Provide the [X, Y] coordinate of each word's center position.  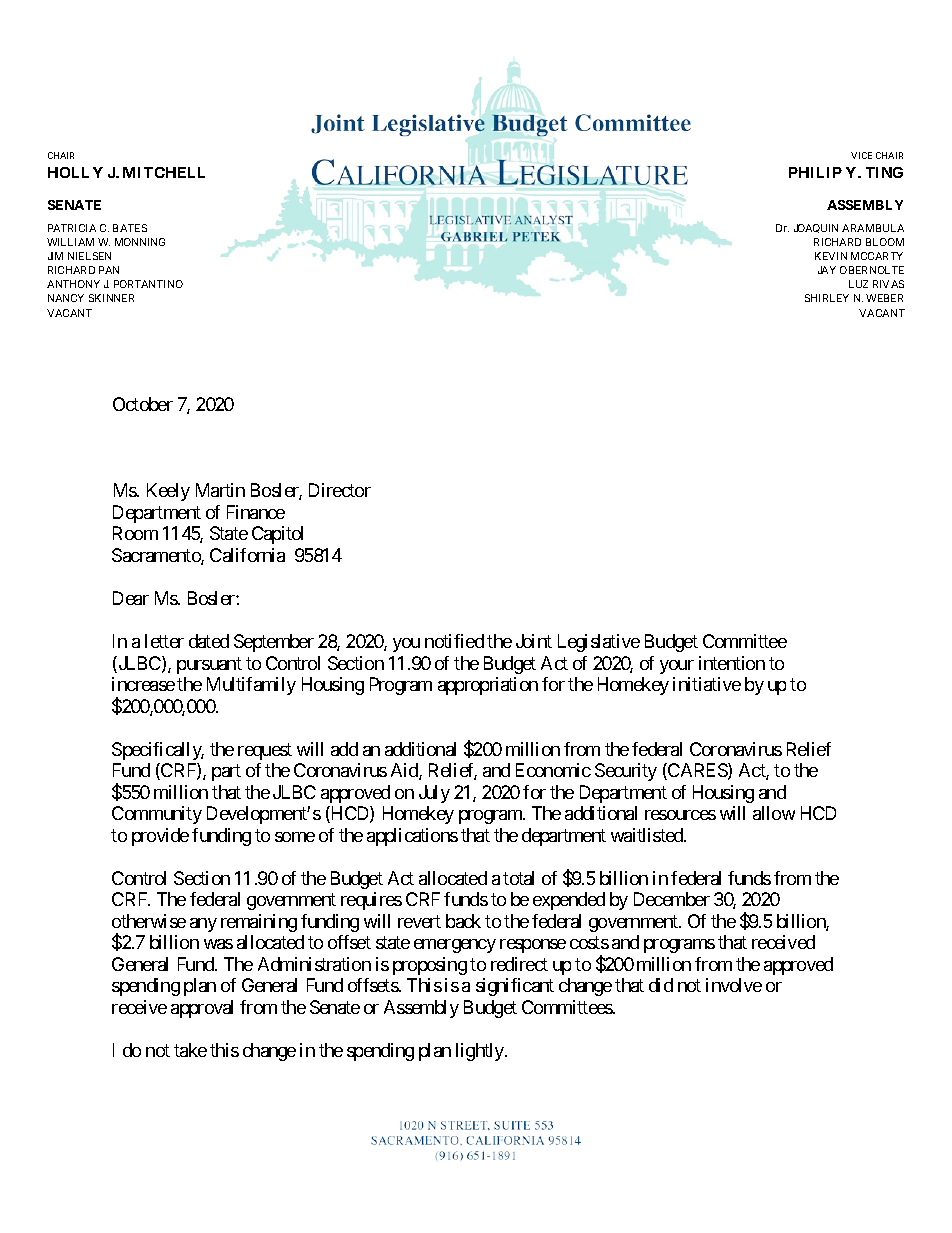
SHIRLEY [827, 298]
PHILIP [815, 172]
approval [202, 1009]
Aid [405, 771]
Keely [168, 492]
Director [340, 490]
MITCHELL [164, 172]
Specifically [158, 751]
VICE [861, 155]
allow [774, 813]
